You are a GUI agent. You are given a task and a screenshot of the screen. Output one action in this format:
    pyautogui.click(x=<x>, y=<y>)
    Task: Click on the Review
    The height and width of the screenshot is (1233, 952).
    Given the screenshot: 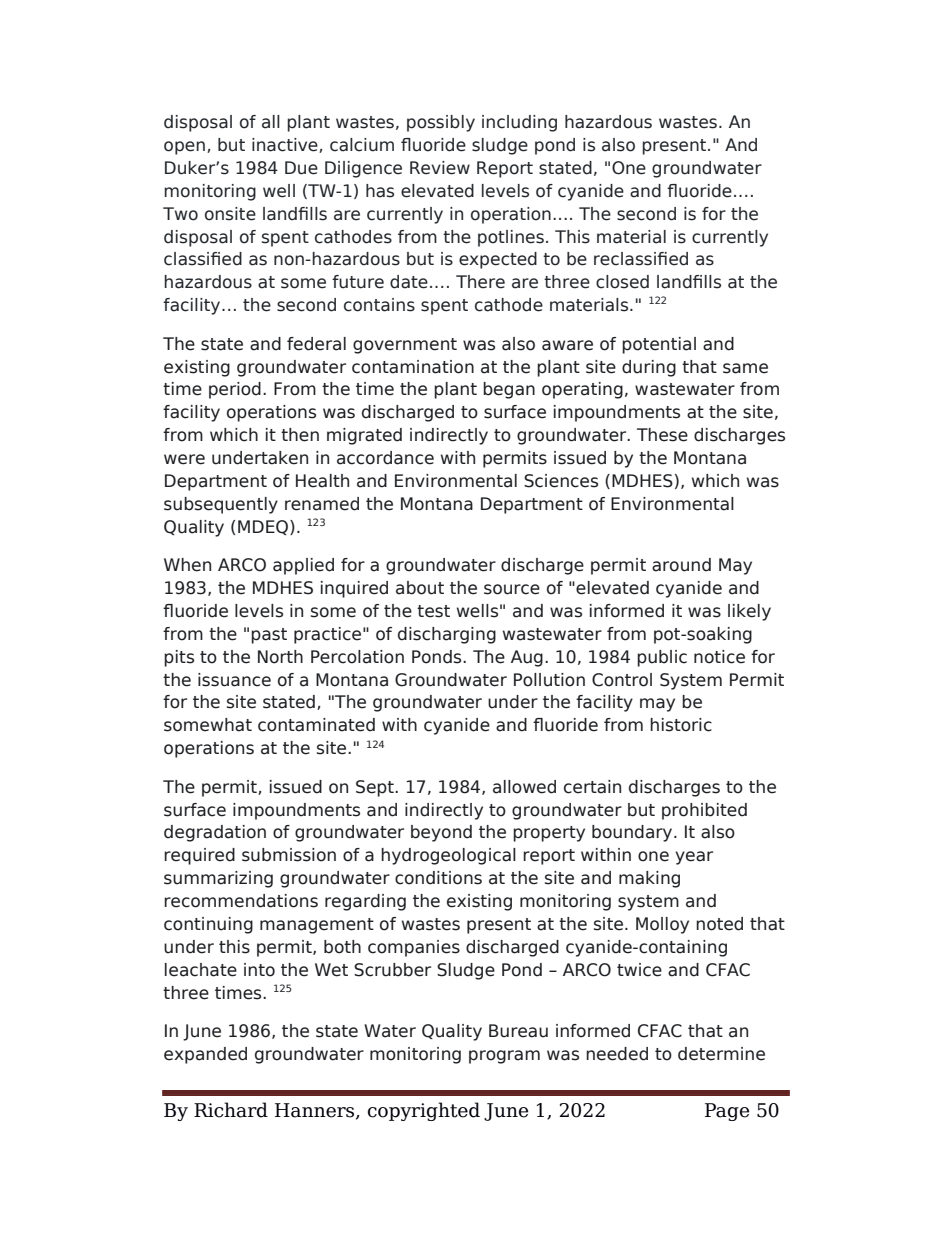 What is the action you would take?
    pyautogui.click(x=440, y=168)
